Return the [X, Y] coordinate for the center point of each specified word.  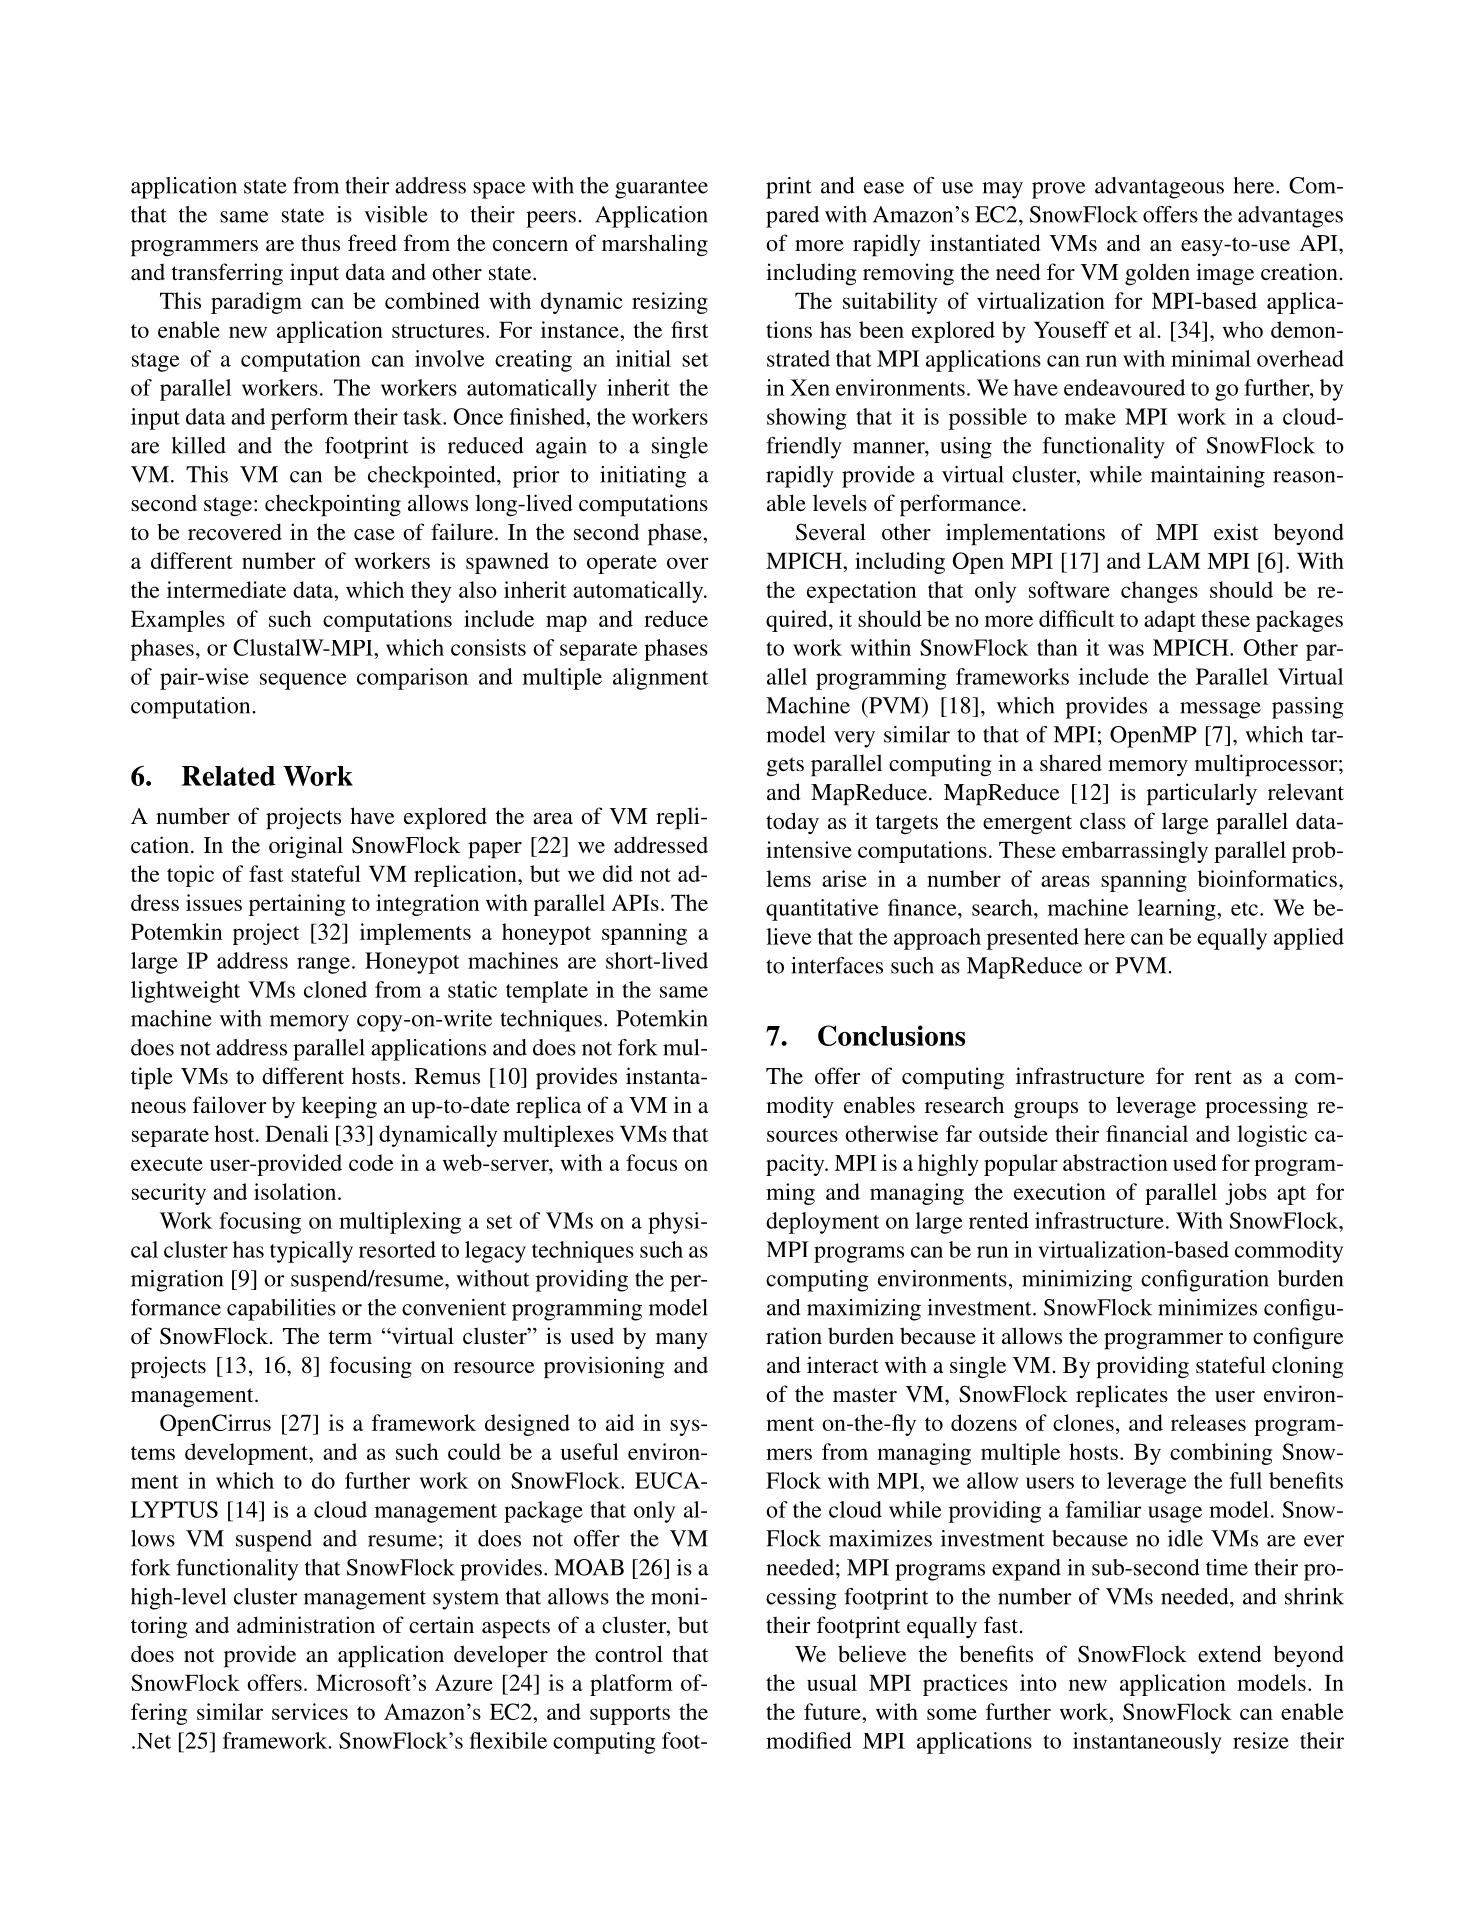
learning [1178, 910]
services [310, 1711]
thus [320, 243]
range [323, 965]
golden [1157, 274]
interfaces [837, 965]
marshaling [655, 245]
